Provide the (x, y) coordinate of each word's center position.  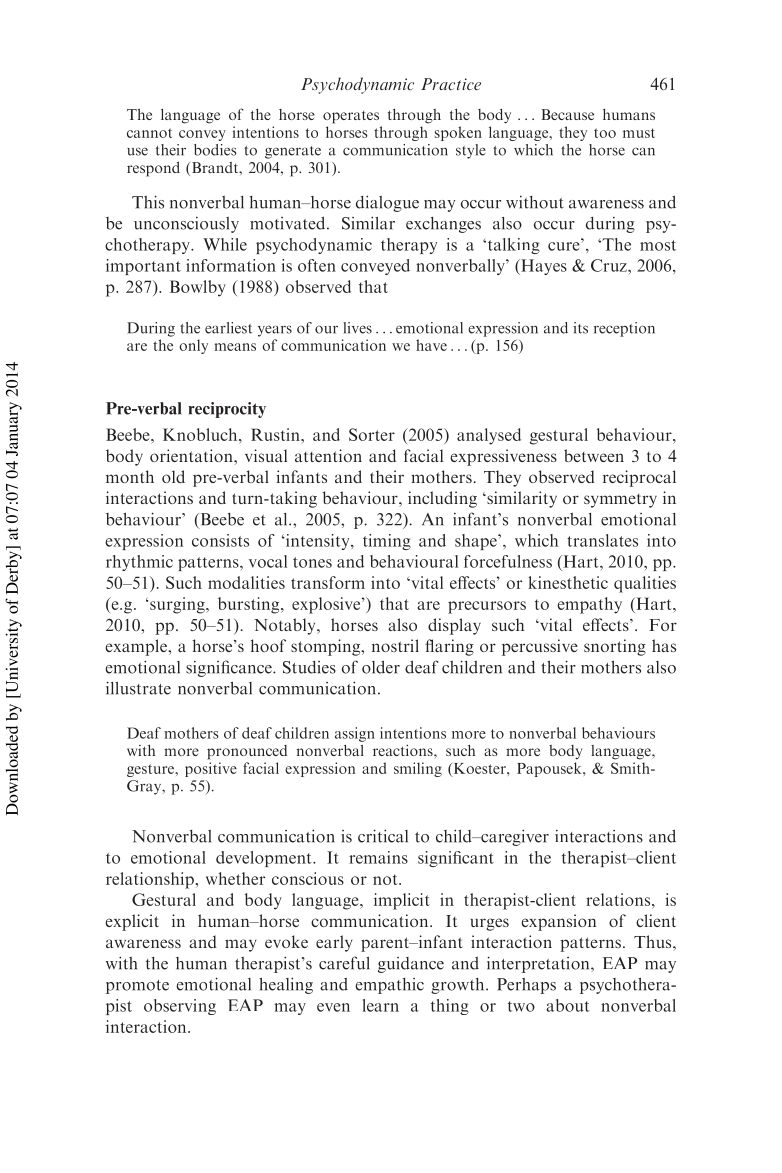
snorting (615, 647)
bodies (215, 150)
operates (351, 117)
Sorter (372, 434)
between (594, 455)
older (381, 667)
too (605, 133)
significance (230, 668)
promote (137, 987)
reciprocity (227, 410)
